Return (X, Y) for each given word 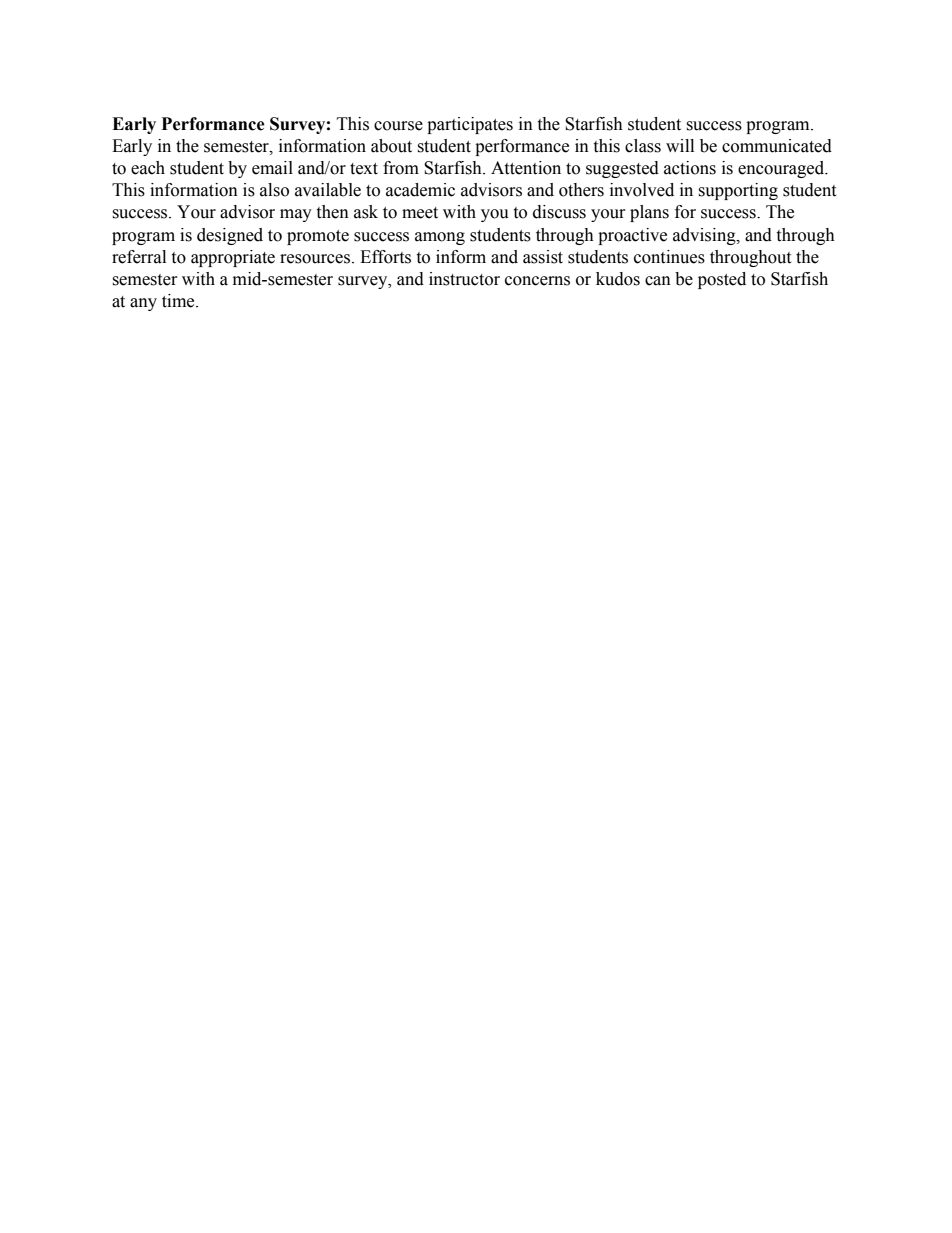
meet (420, 213)
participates (470, 125)
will (680, 145)
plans (649, 213)
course (398, 126)
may (296, 215)
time (179, 301)
